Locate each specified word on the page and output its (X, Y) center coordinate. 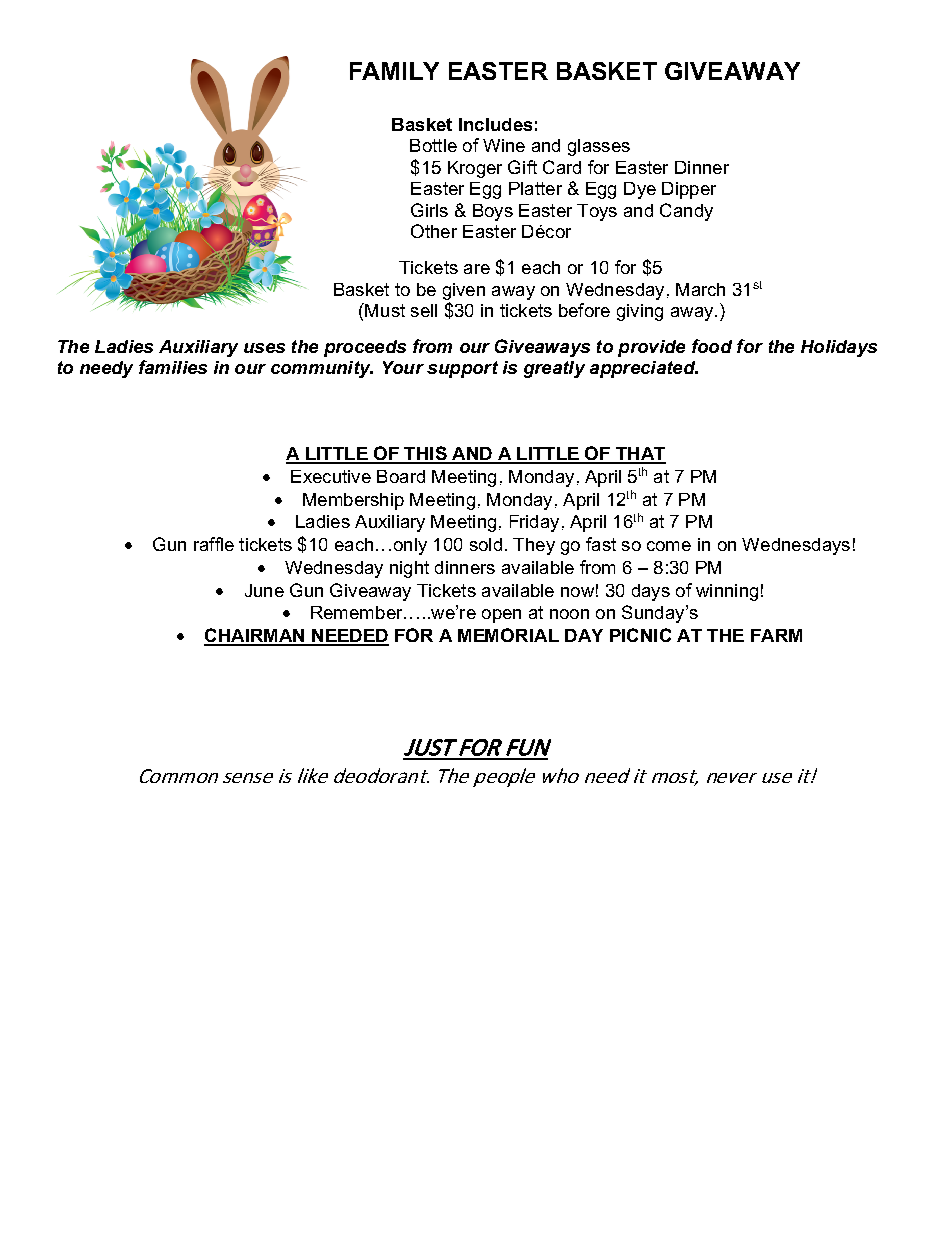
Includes (495, 124)
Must (385, 310)
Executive (331, 476)
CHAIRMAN (255, 636)
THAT (640, 455)
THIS (425, 454)
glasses (599, 147)
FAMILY (394, 71)
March (700, 289)
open (501, 616)
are (477, 269)
